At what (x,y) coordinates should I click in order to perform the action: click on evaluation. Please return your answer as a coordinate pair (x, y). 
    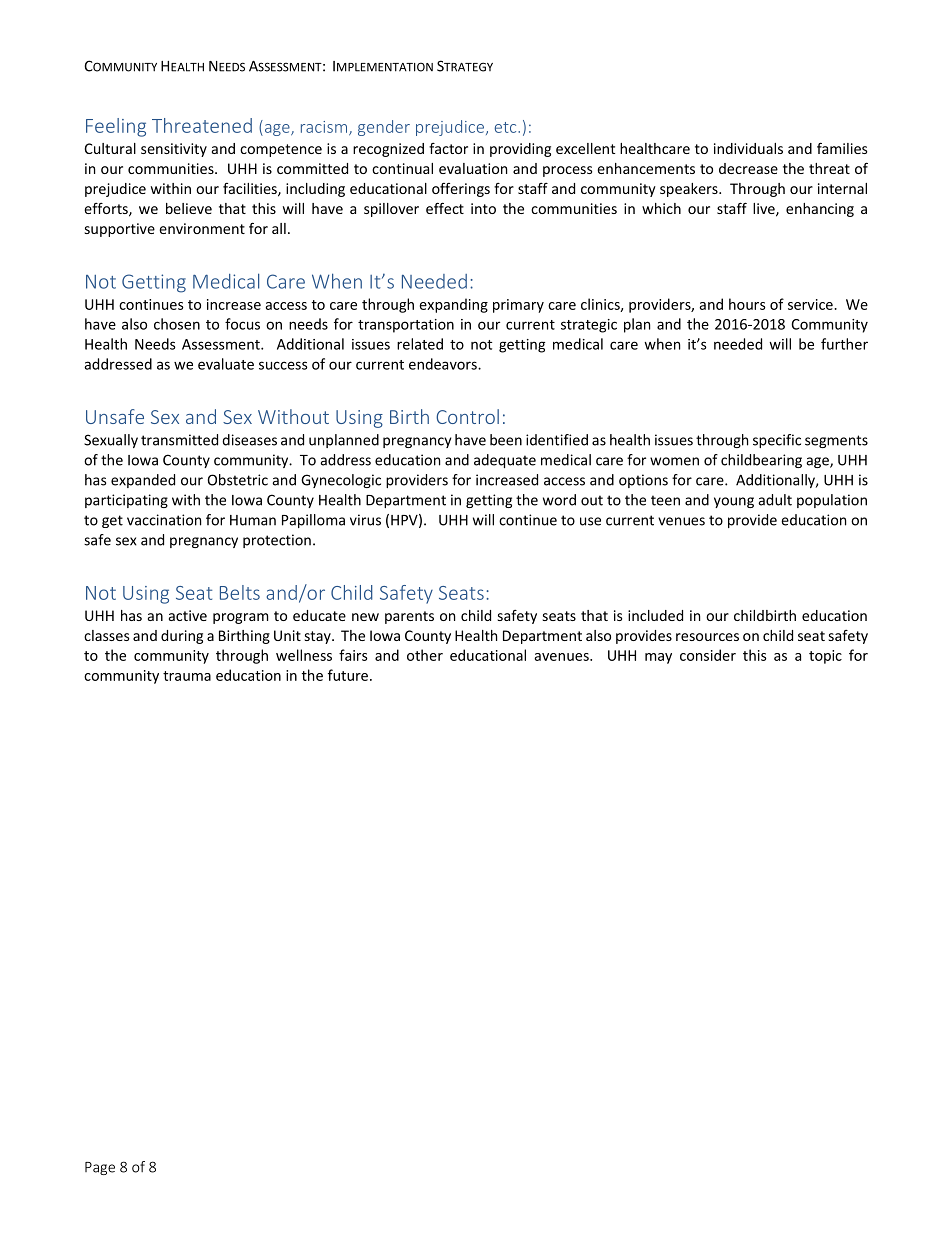
    Looking at the image, I should click on (473, 168).
